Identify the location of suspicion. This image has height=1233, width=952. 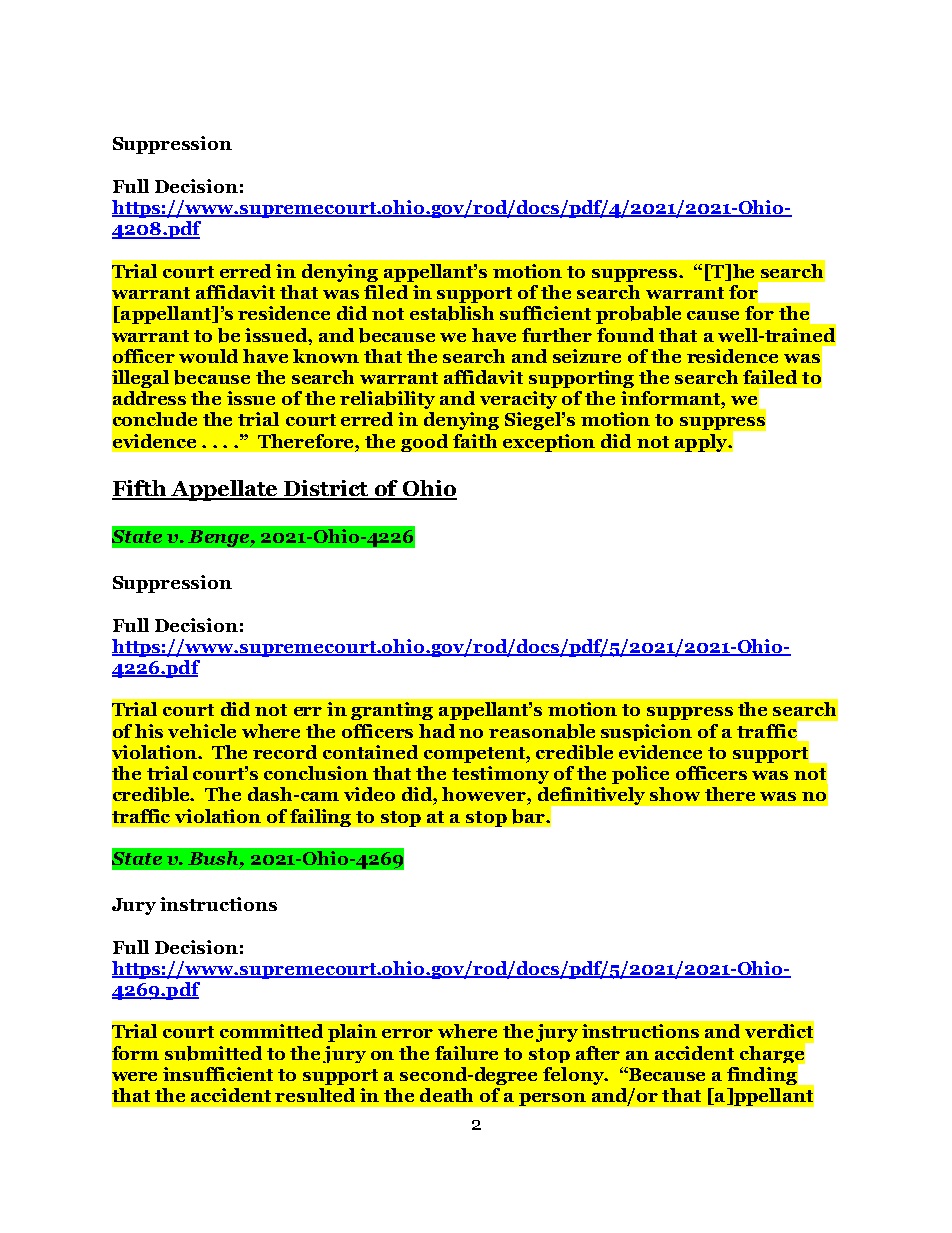
(646, 732).
